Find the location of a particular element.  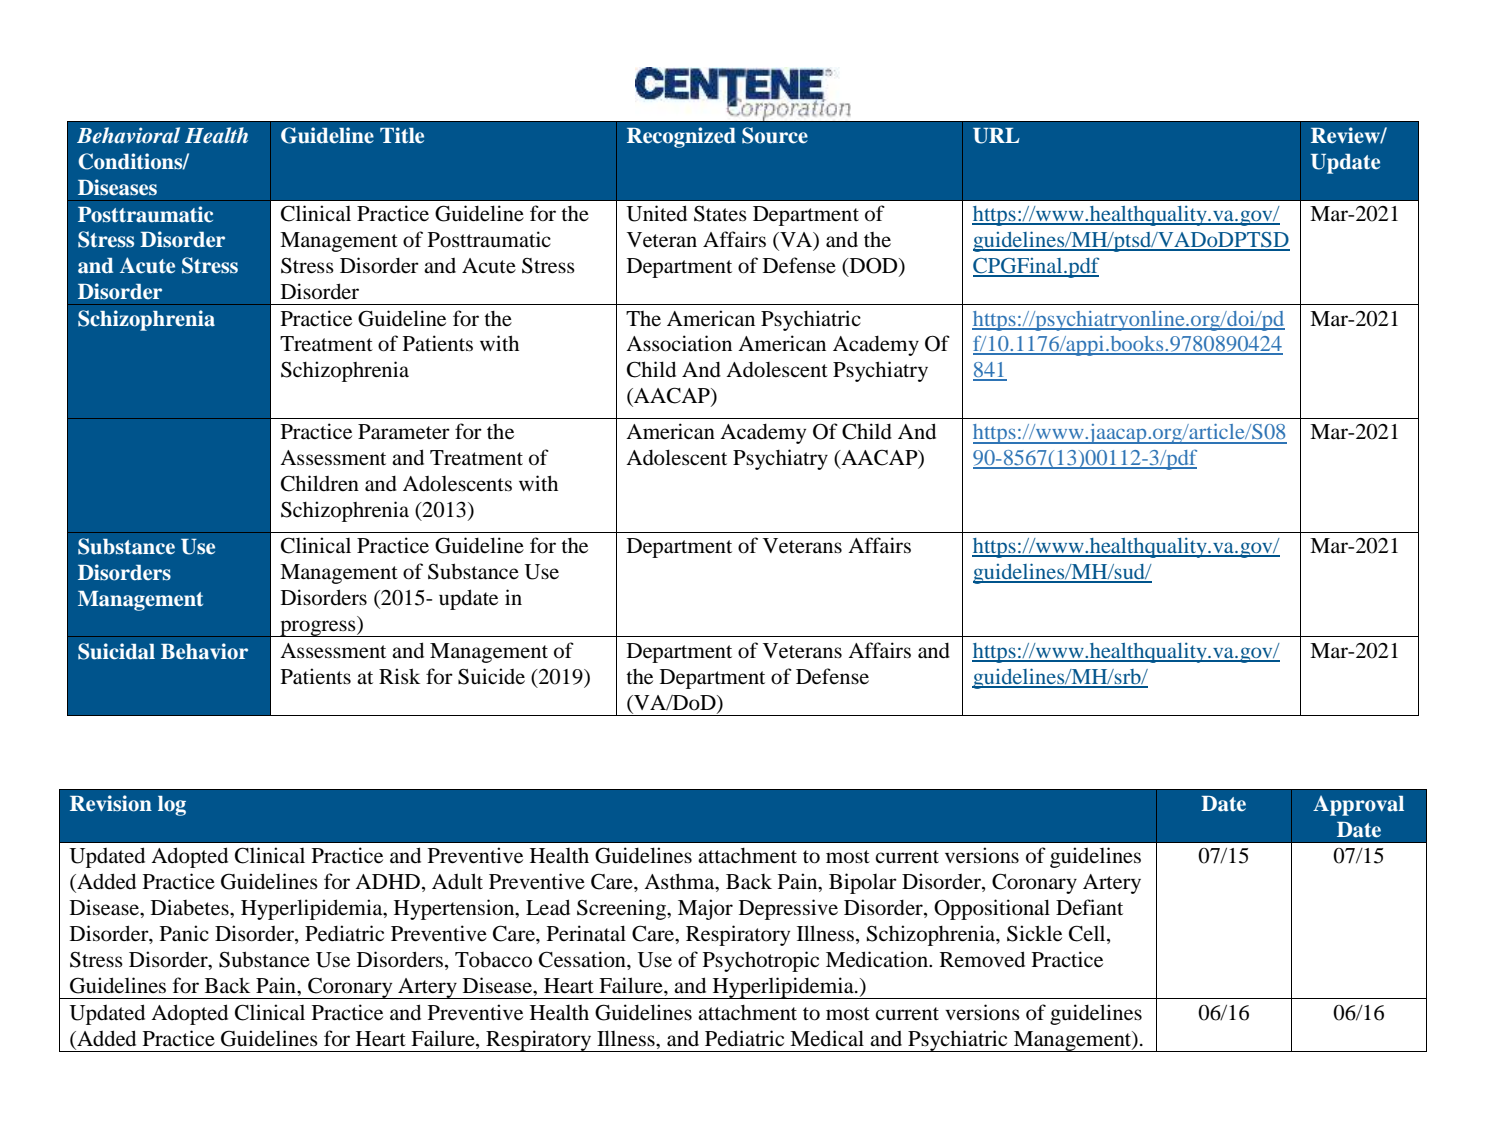

Risk is located at coordinates (399, 676).
